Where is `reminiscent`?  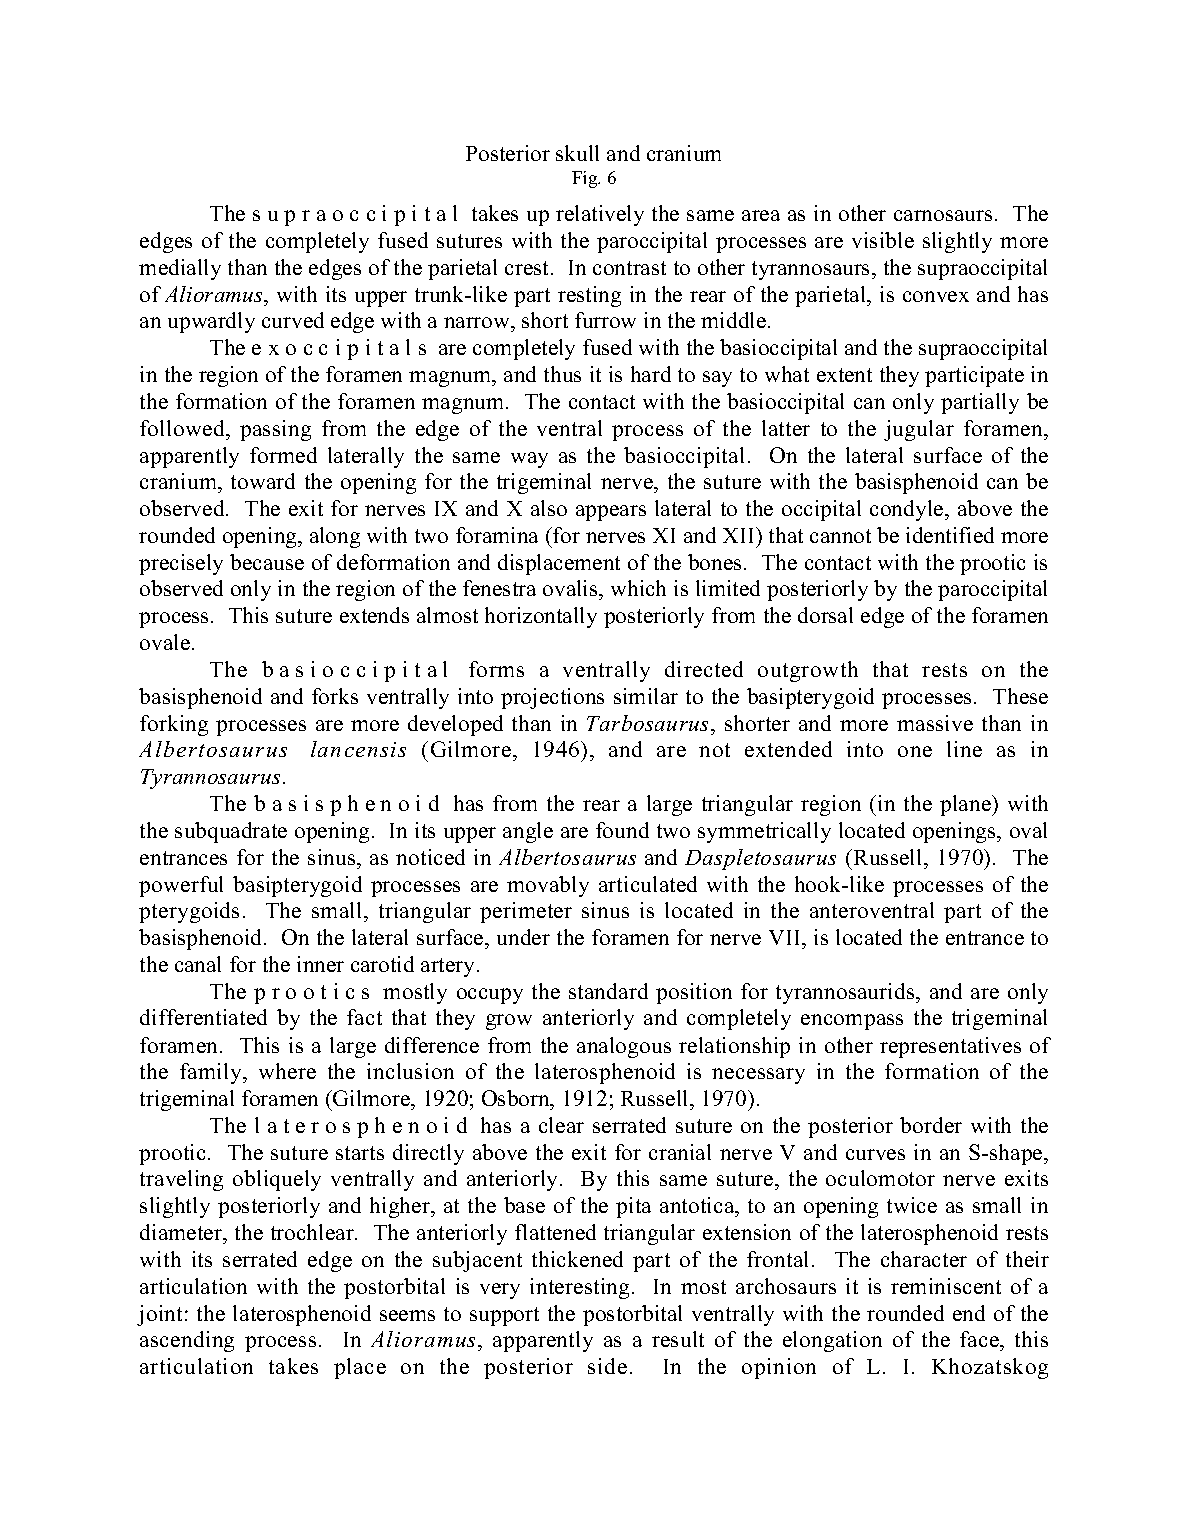
reminiscent is located at coordinates (946, 1286).
